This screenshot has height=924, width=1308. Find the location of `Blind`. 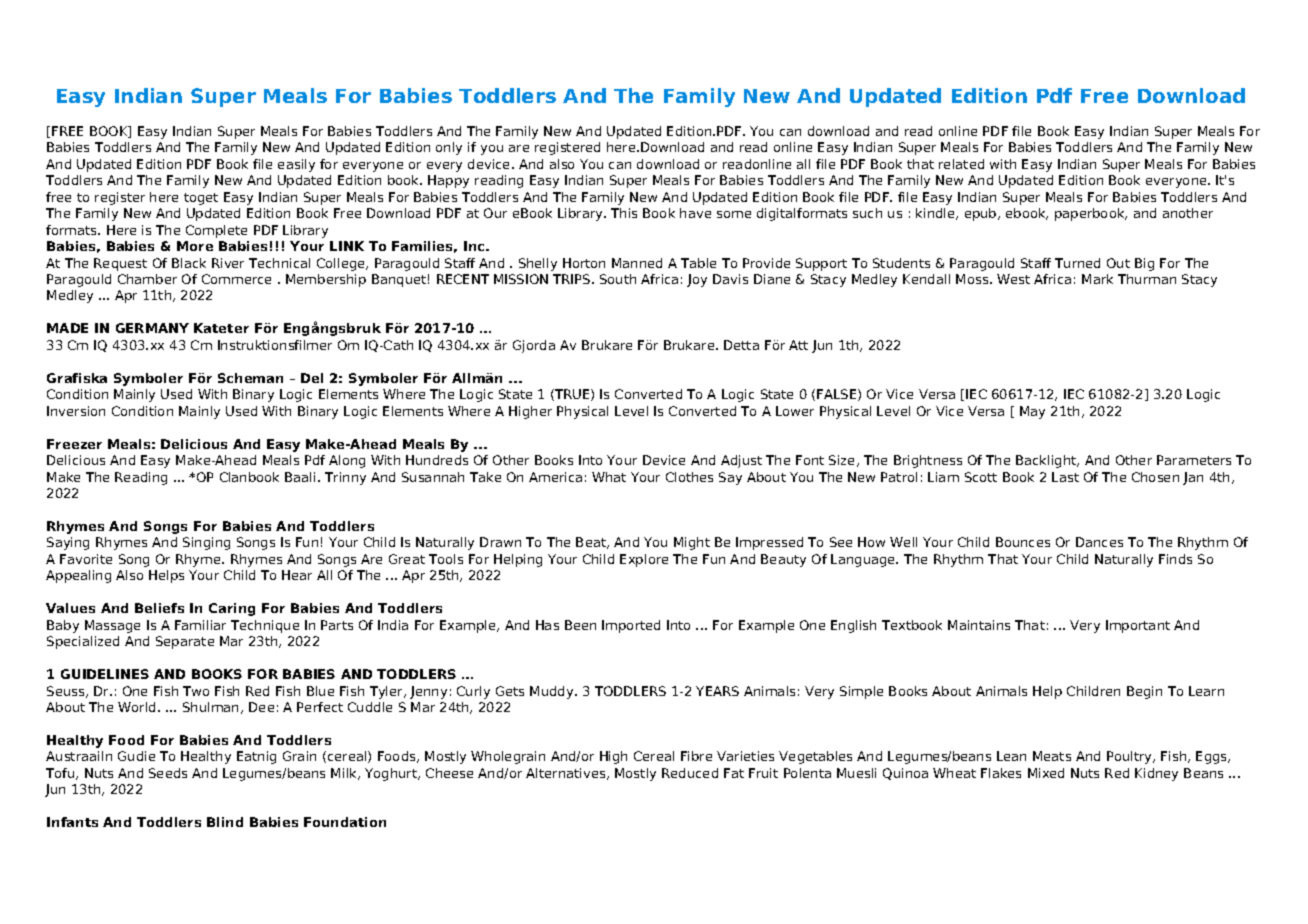

Blind is located at coordinates (225, 822).
